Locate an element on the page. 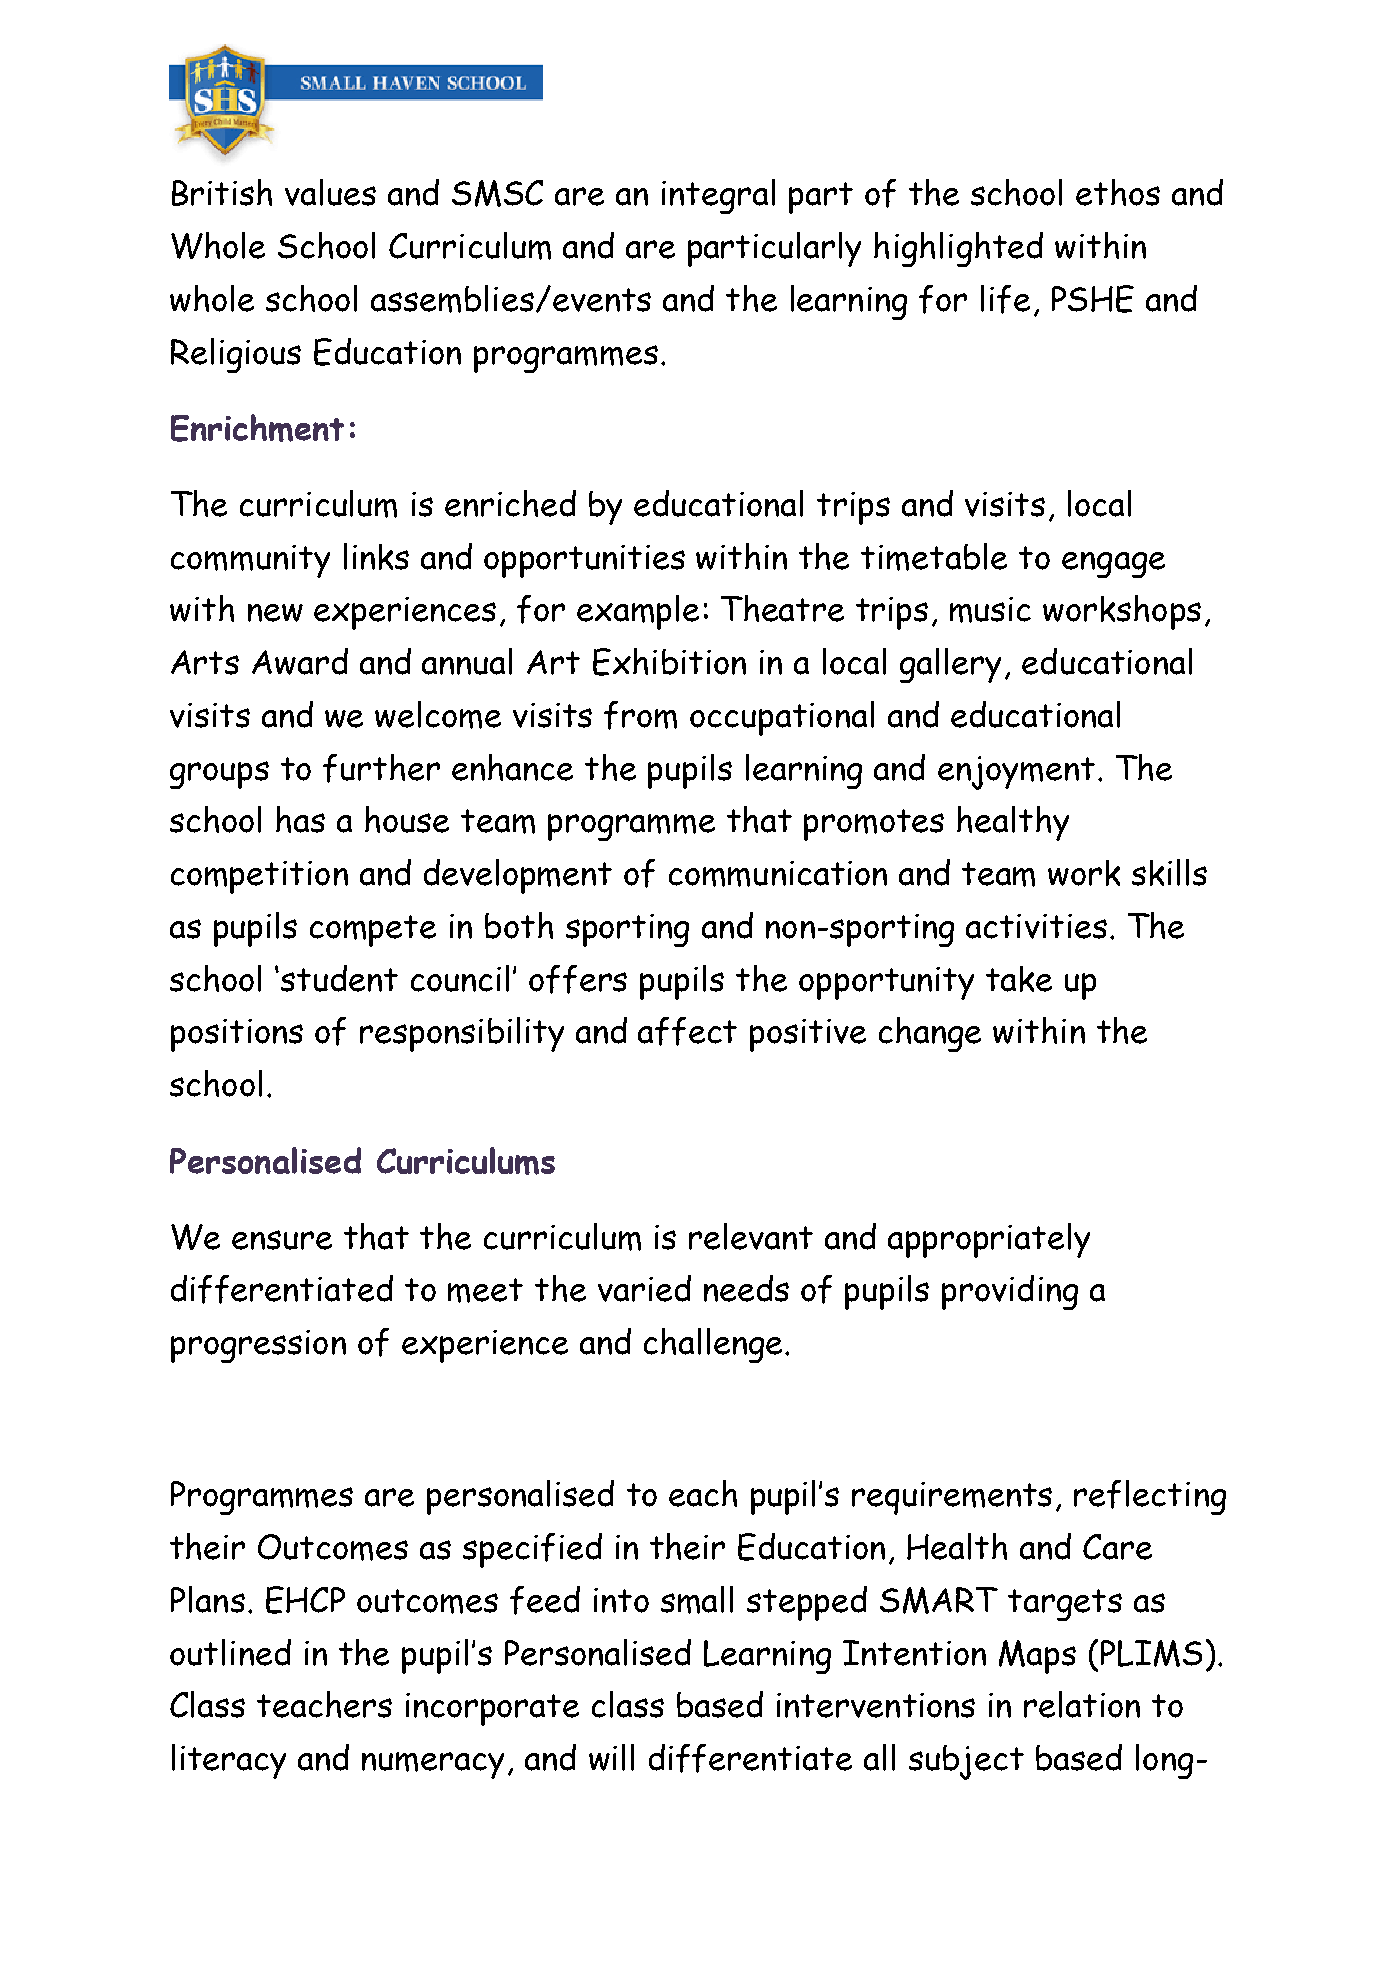  student is located at coordinates (339, 978).
